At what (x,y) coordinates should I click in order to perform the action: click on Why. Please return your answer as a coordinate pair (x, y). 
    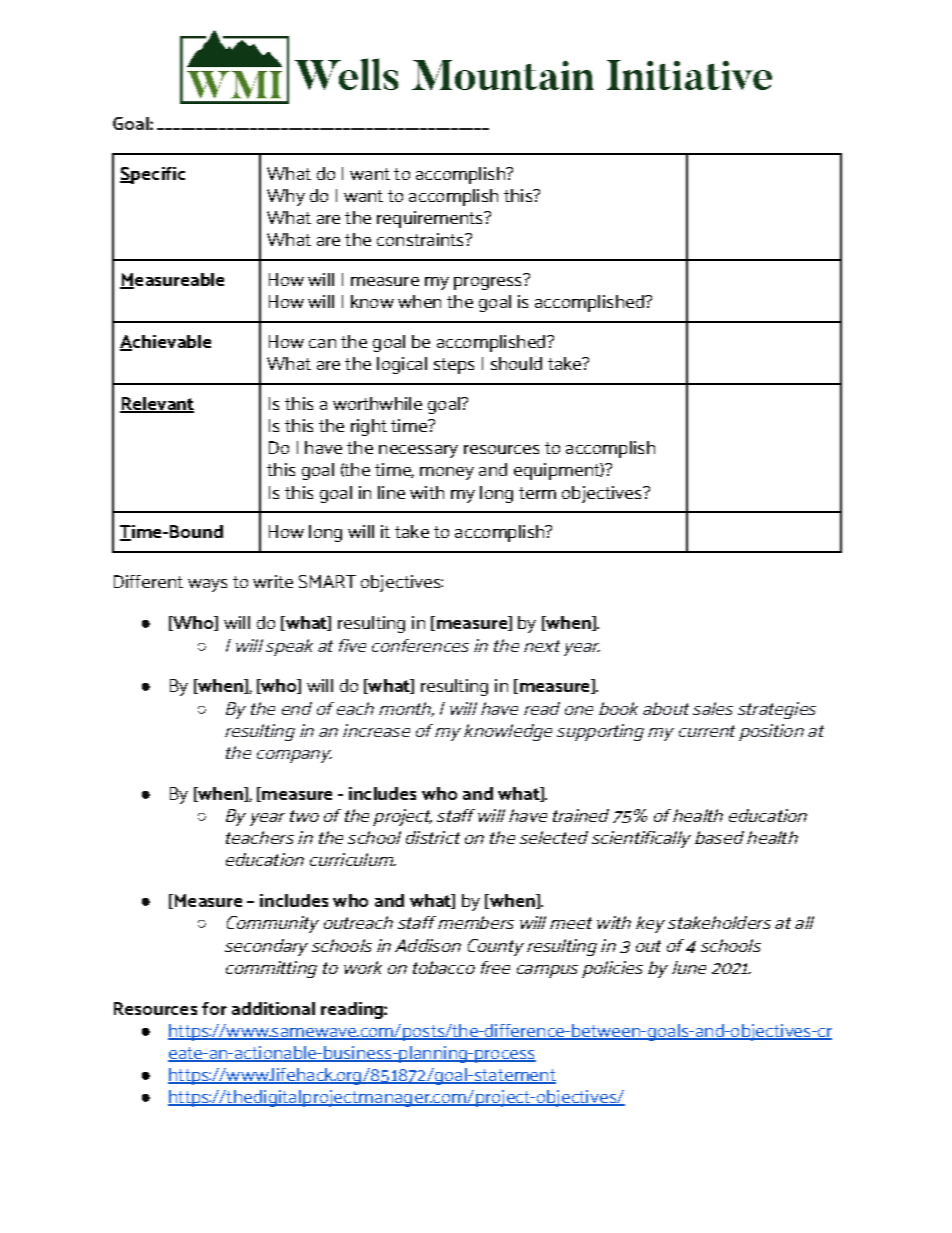
    Looking at the image, I should click on (286, 197).
